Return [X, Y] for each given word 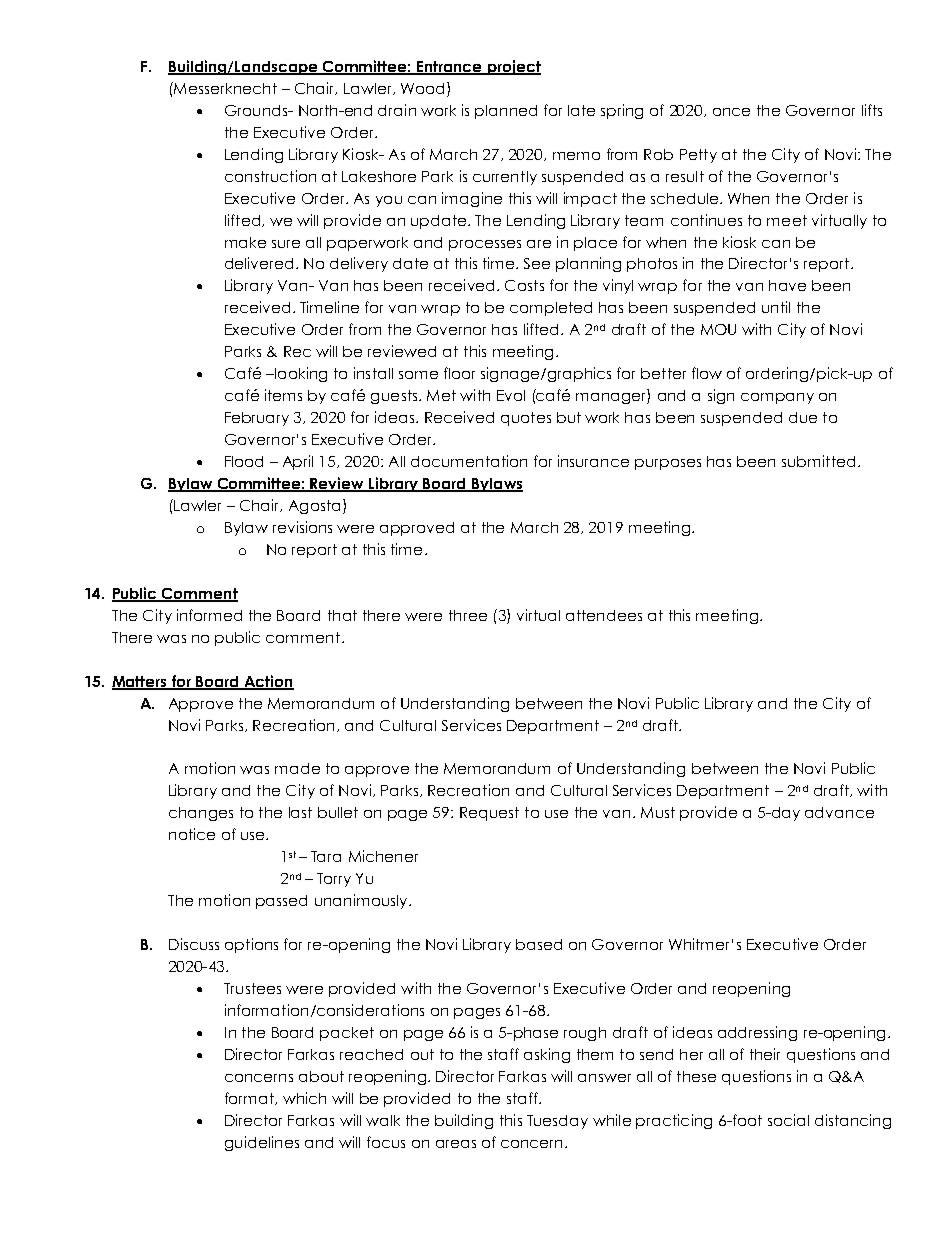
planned [506, 112]
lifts [872, 110]
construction [270, 176]
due [803, 417]
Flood [244, 461]
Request [489, 814]
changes [201, 814]
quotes [526, 419]
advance [839, 812]
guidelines [262, 1143]
